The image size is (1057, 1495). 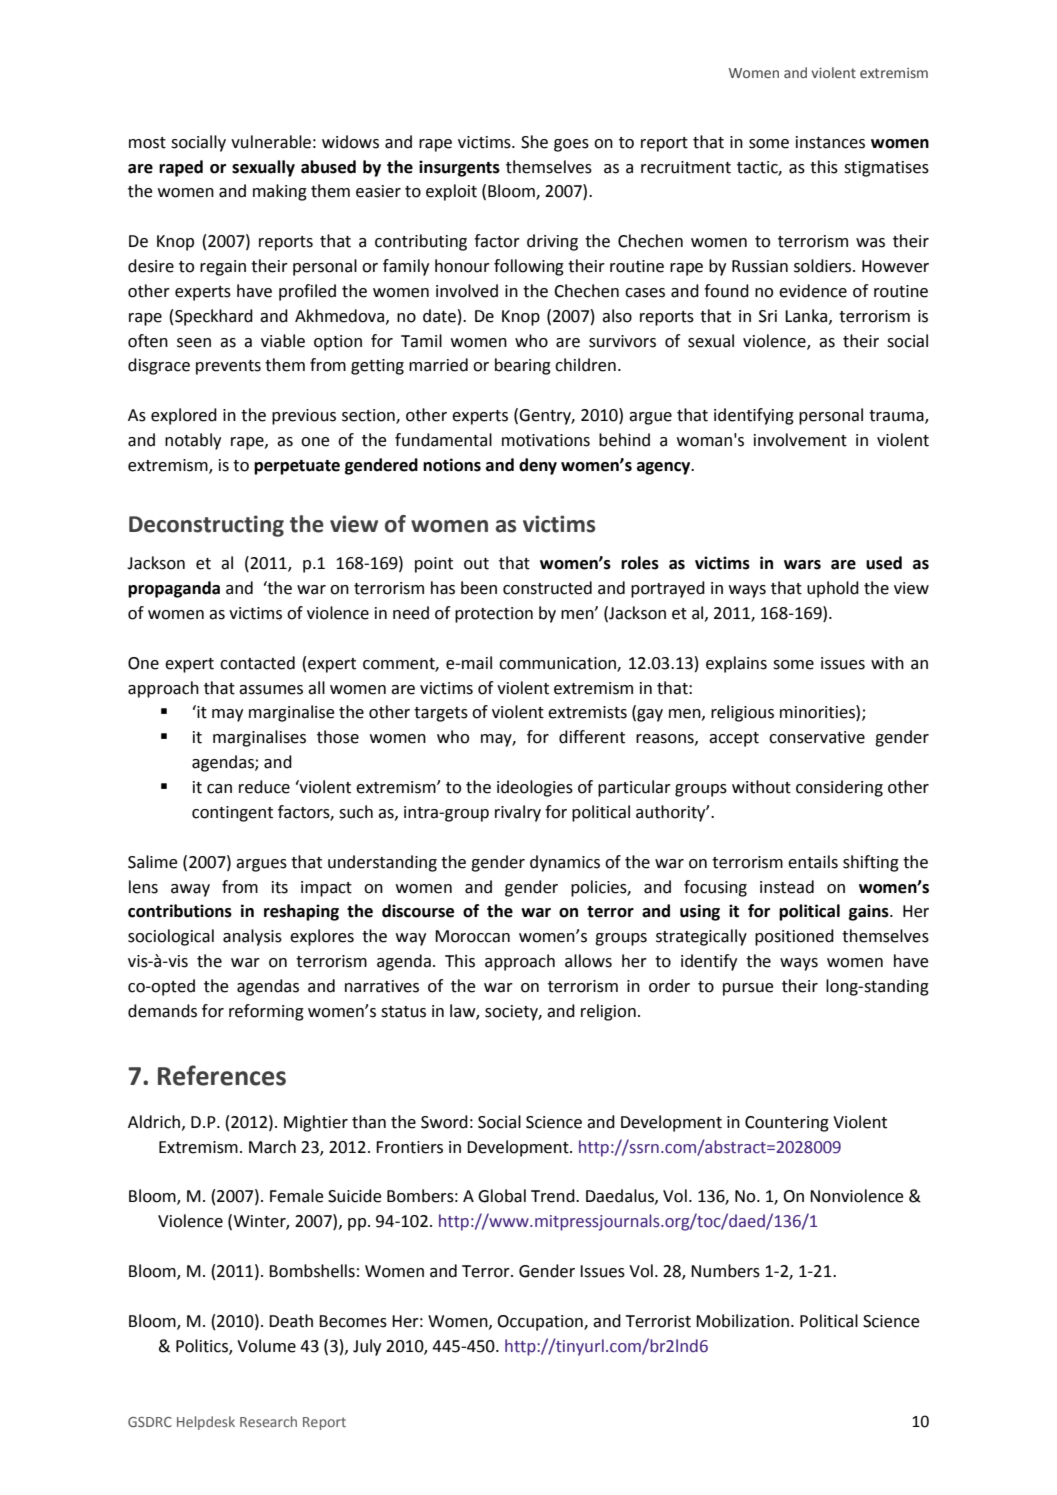 I want to click on allows, so click(x=588, y=961).
